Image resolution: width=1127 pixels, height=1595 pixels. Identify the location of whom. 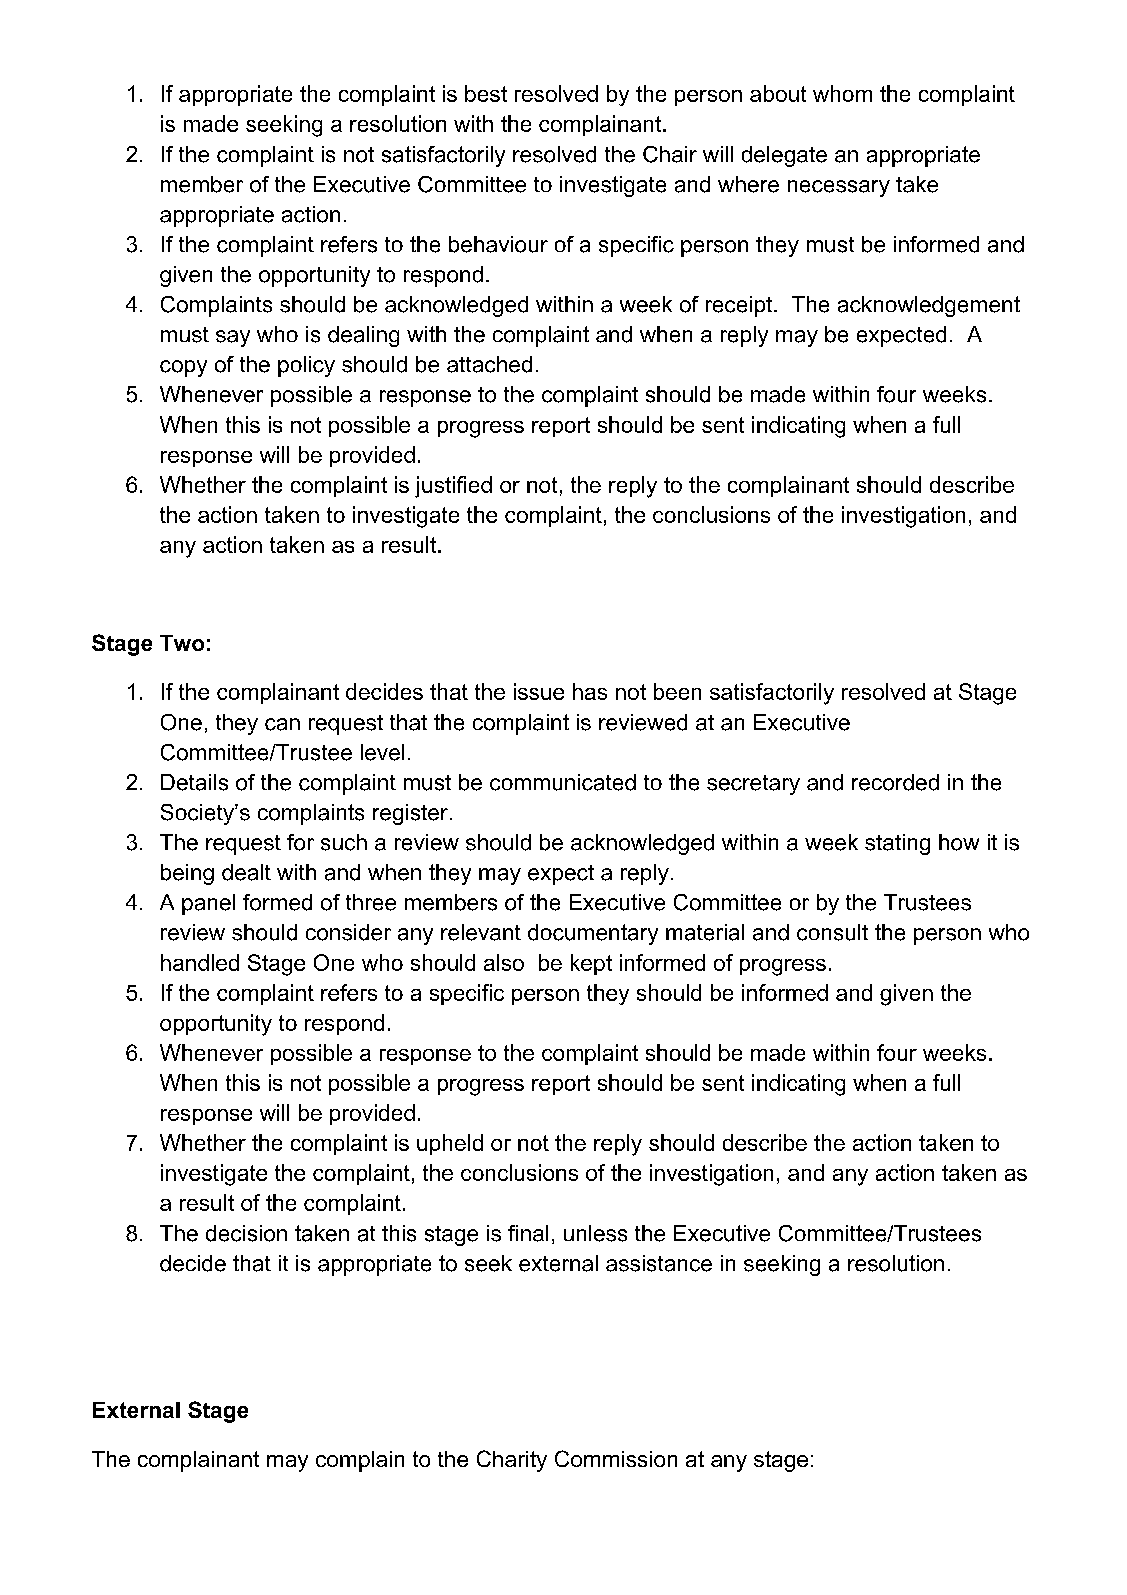
(842, 93).
